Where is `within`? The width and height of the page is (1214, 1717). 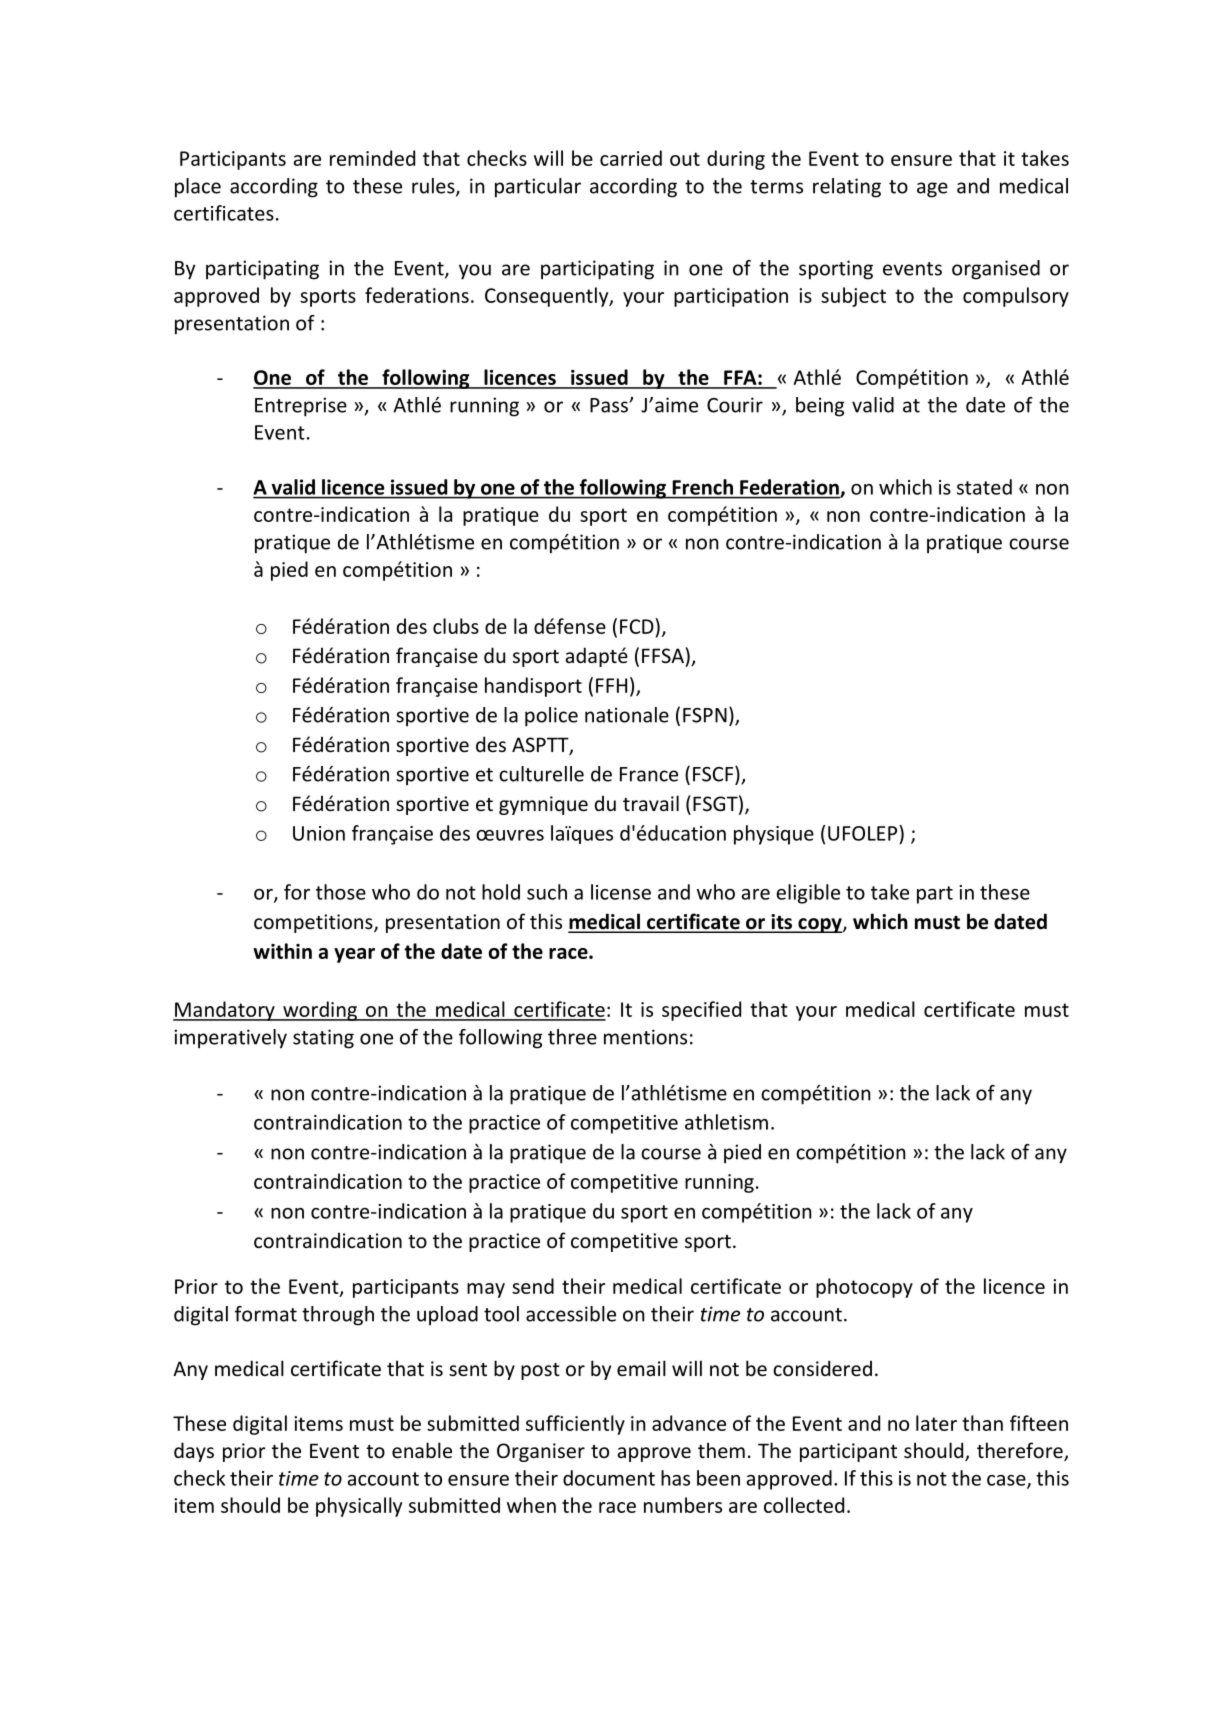
within is located at coordinates (282, 951).
